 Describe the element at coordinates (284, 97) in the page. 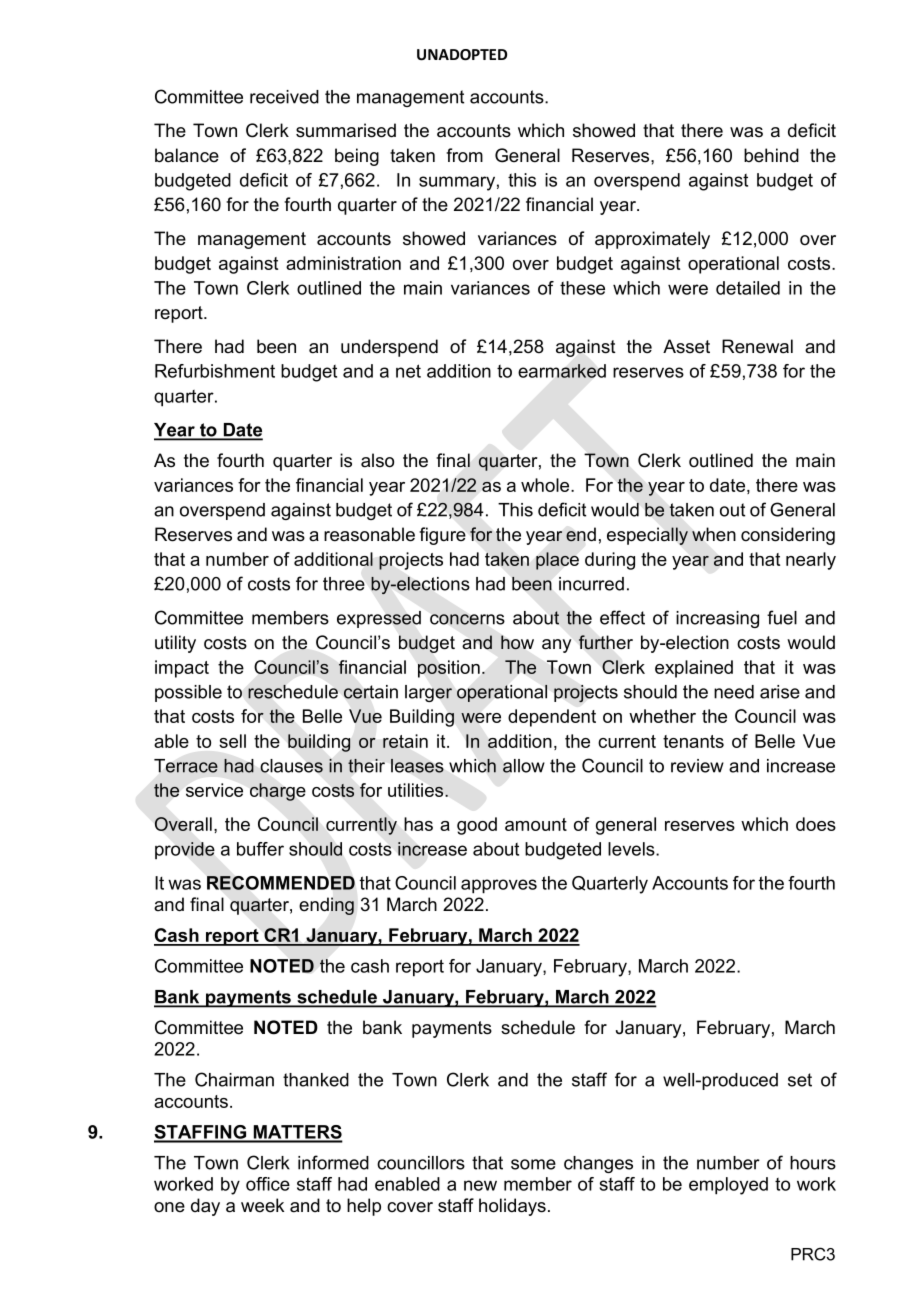

I see `received` at that location.
